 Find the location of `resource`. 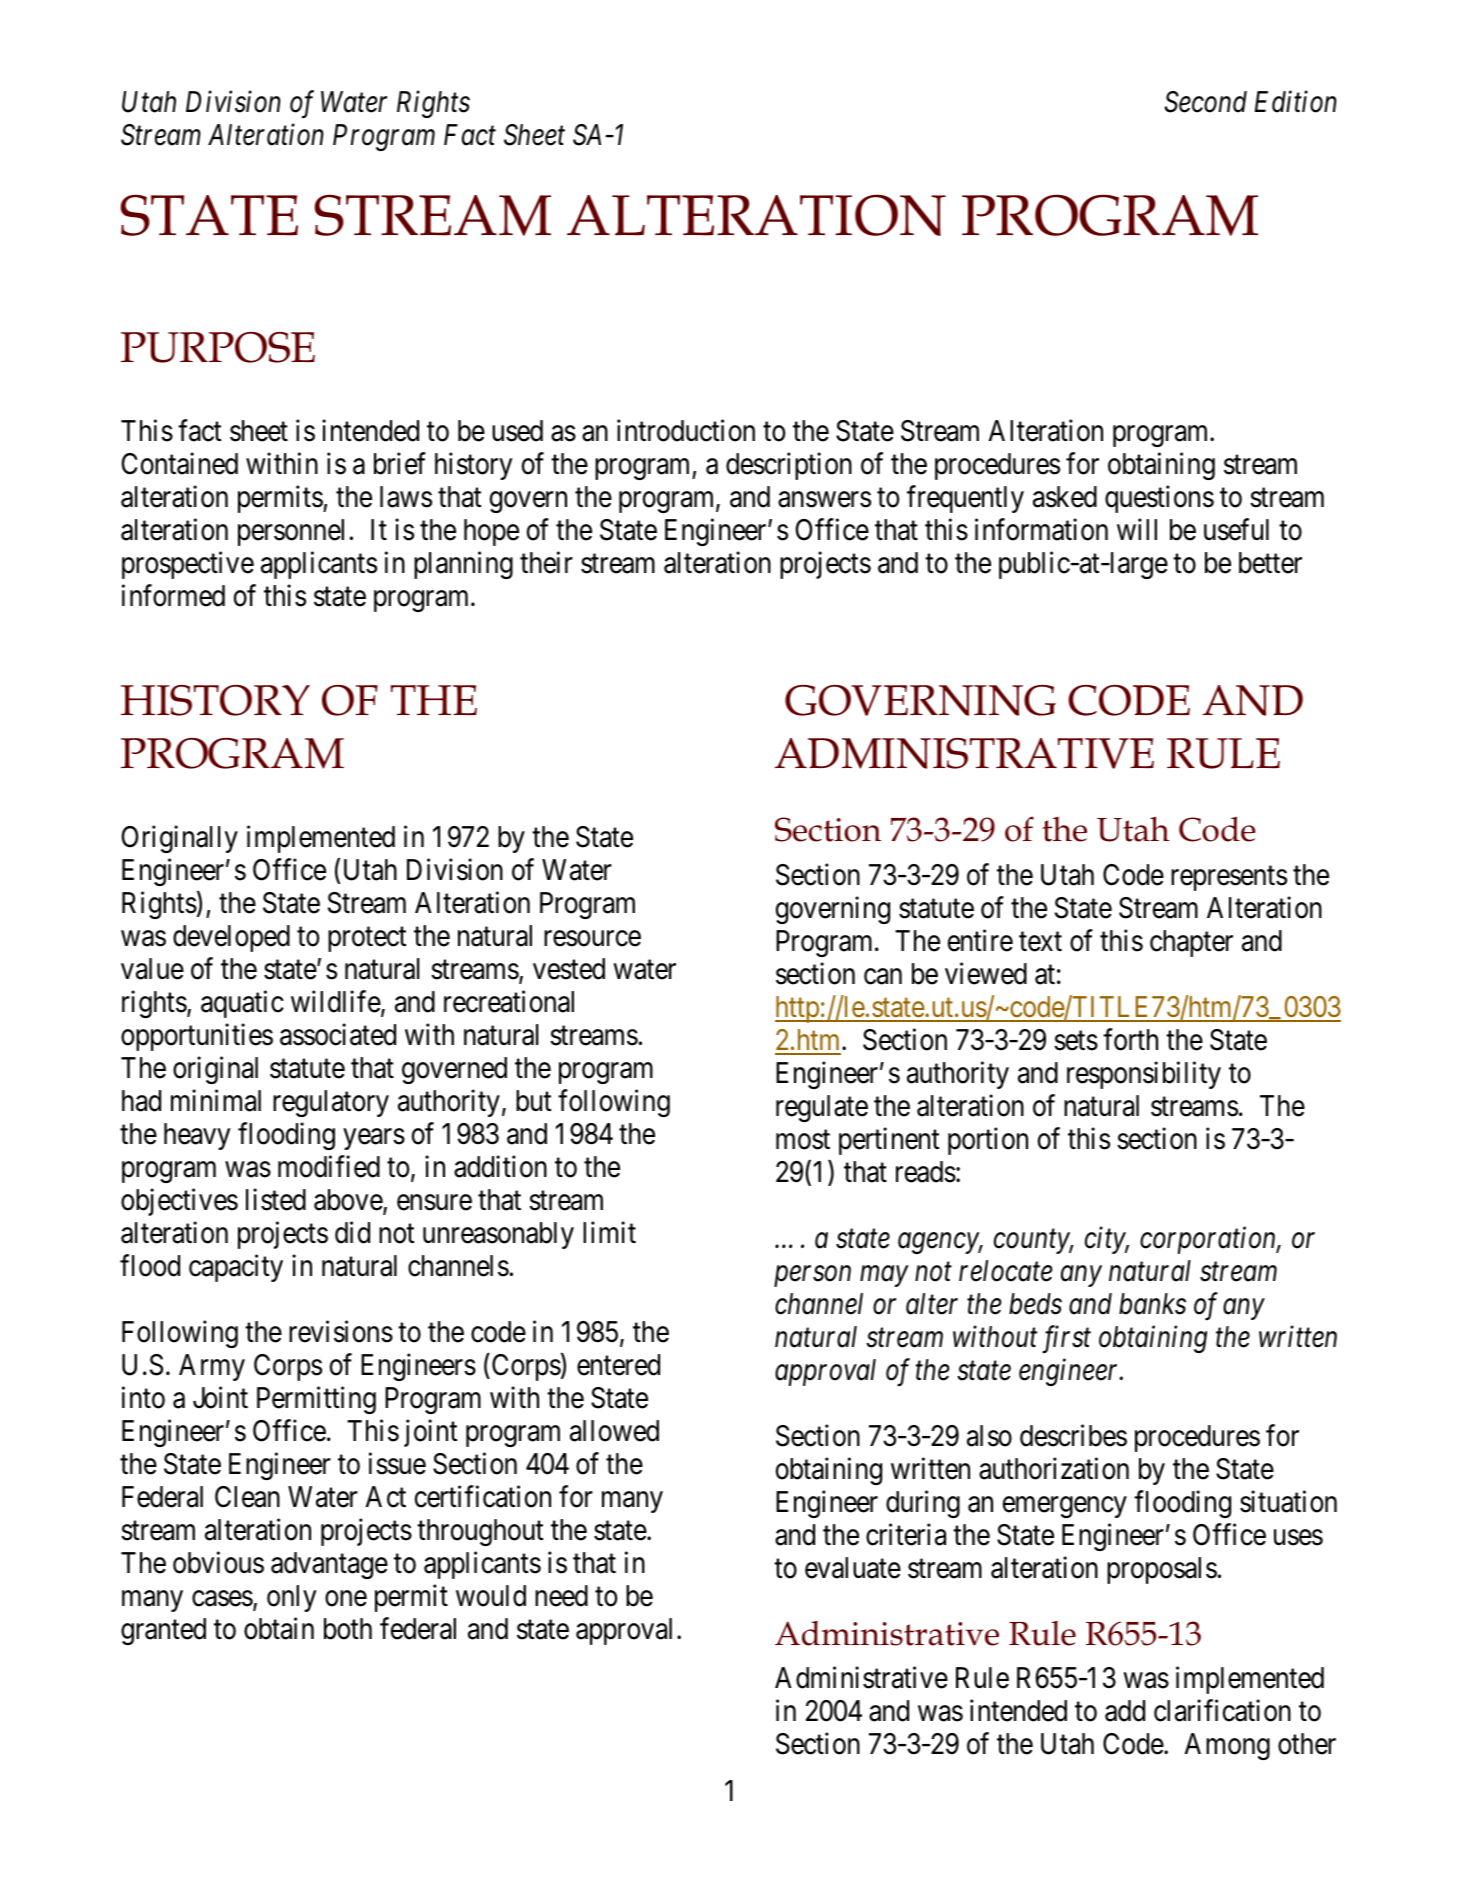

resource is located at coordinates (592, 939).
